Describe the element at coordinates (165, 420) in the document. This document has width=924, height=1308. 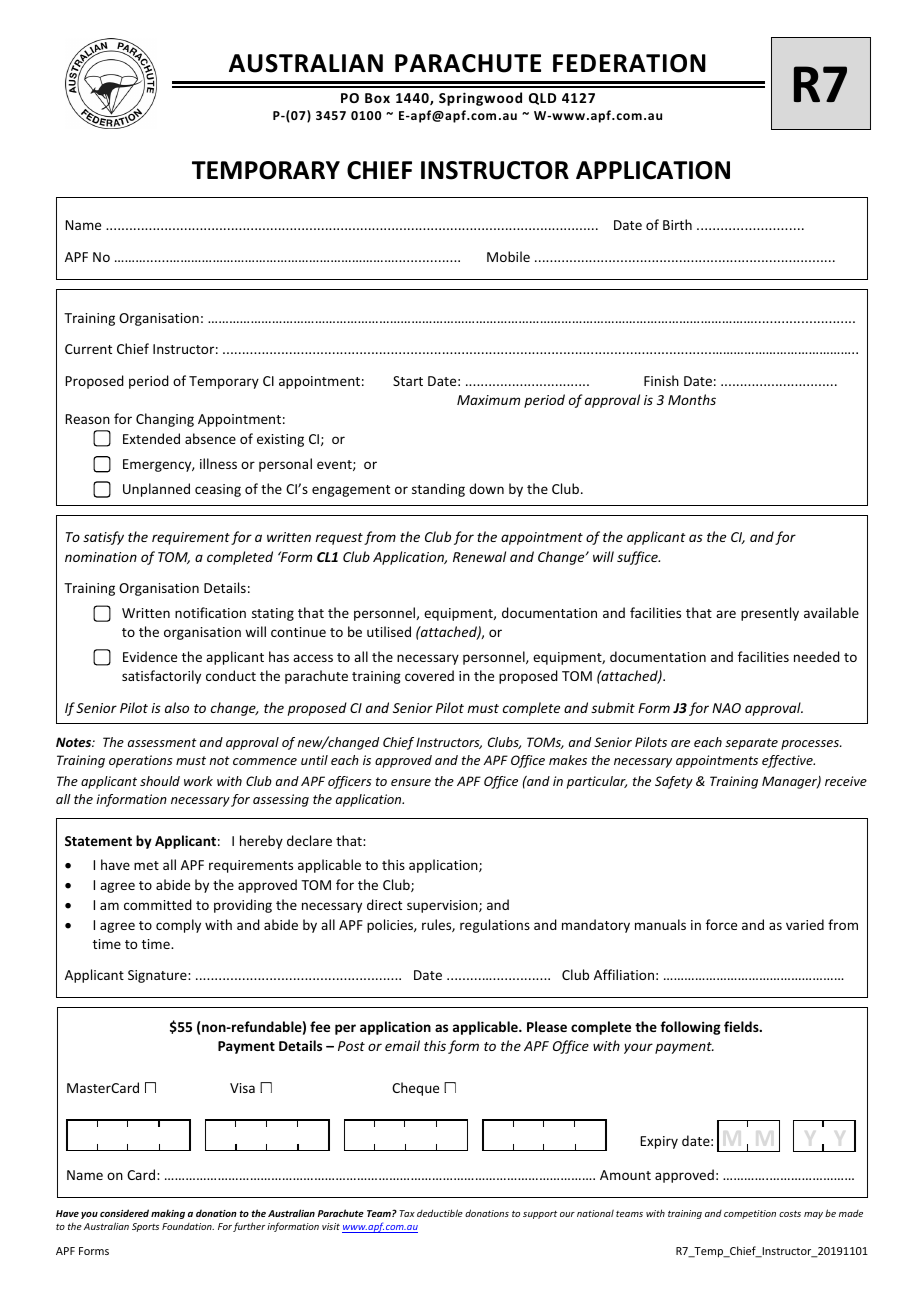
I see `Changing` at that location.
